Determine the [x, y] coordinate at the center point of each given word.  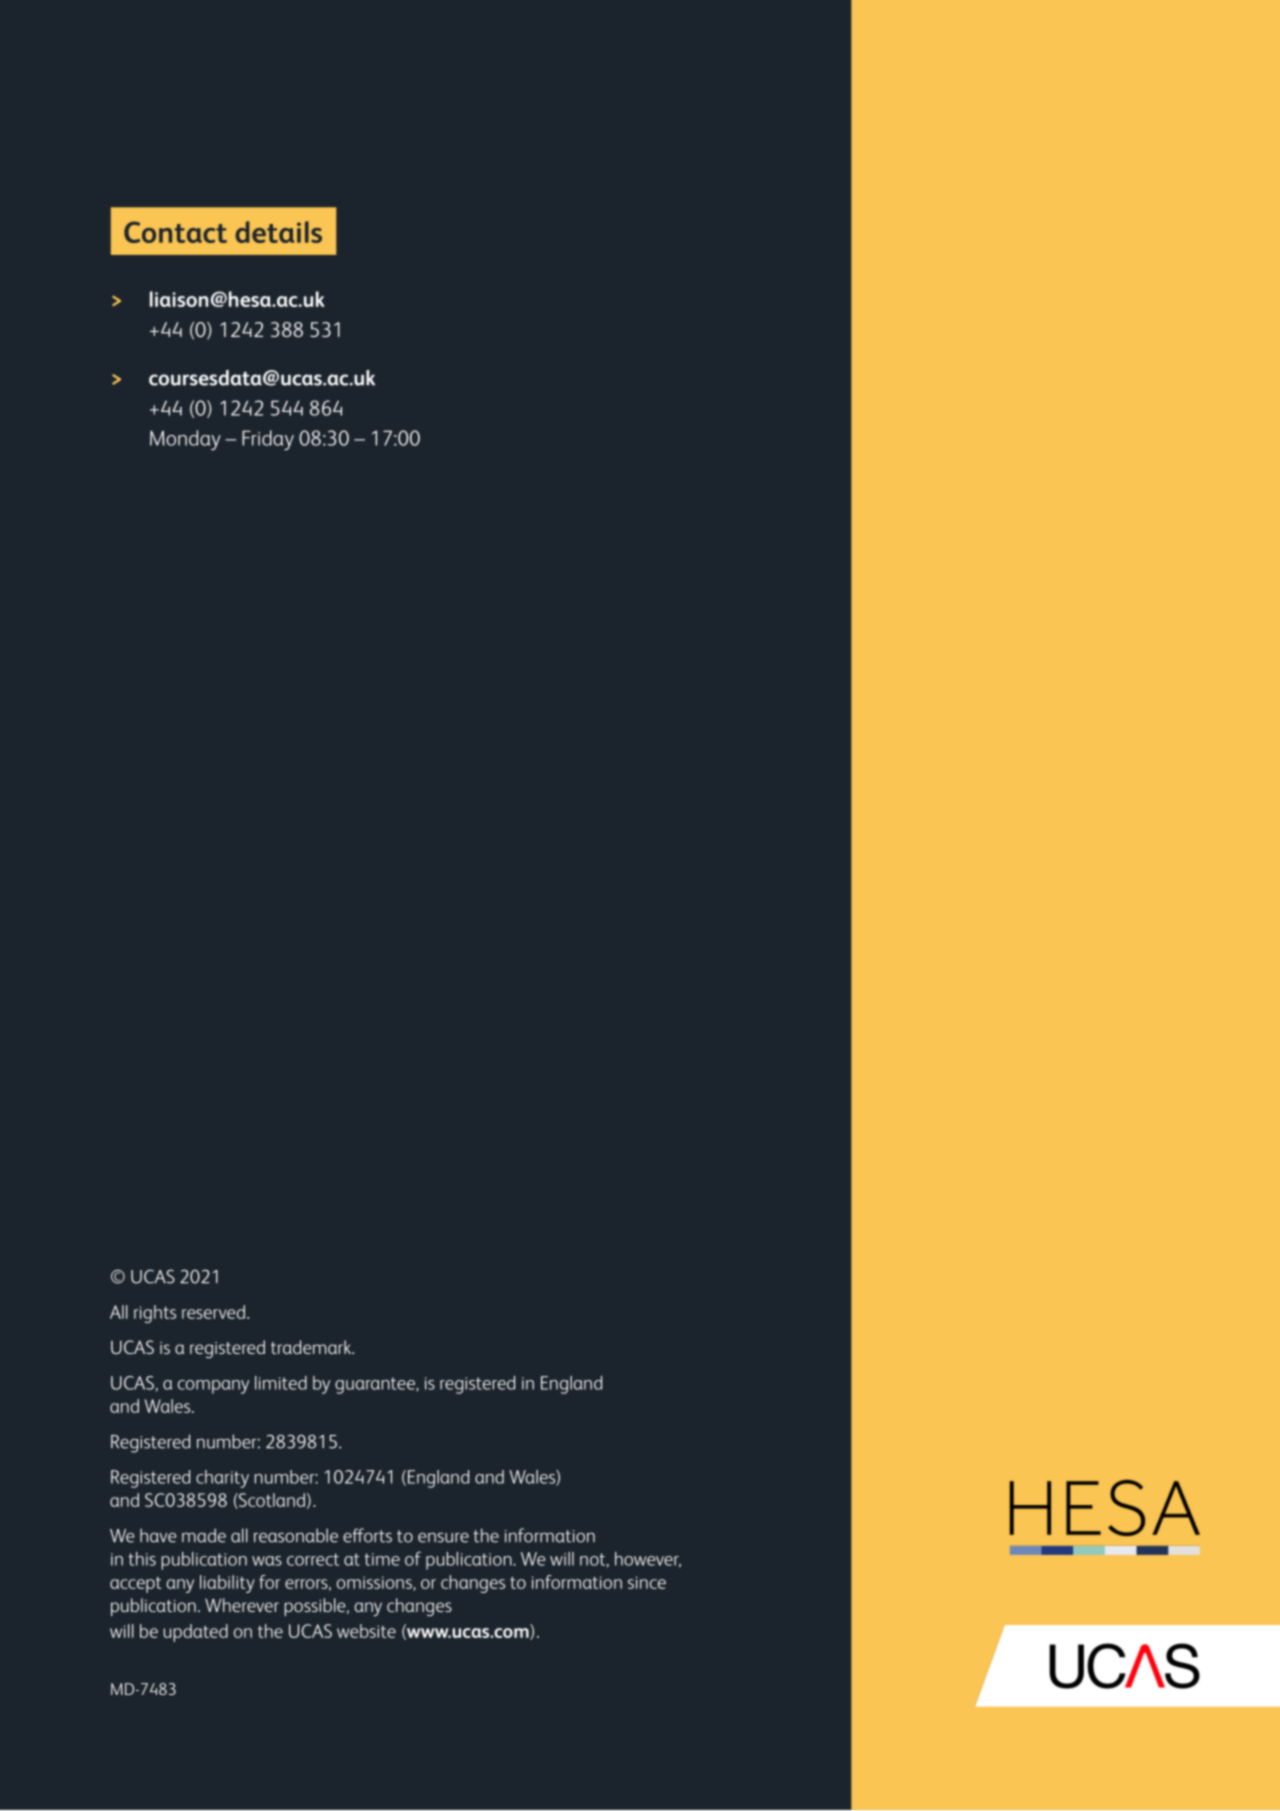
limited [281, 1383]
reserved [213, 1312]
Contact [175, 232]
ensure [443, 1537]
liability [227, 1584]
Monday [185, 440]
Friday [268, 440]
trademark [312, 1347]
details [278, 232]
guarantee [376, 1385]
